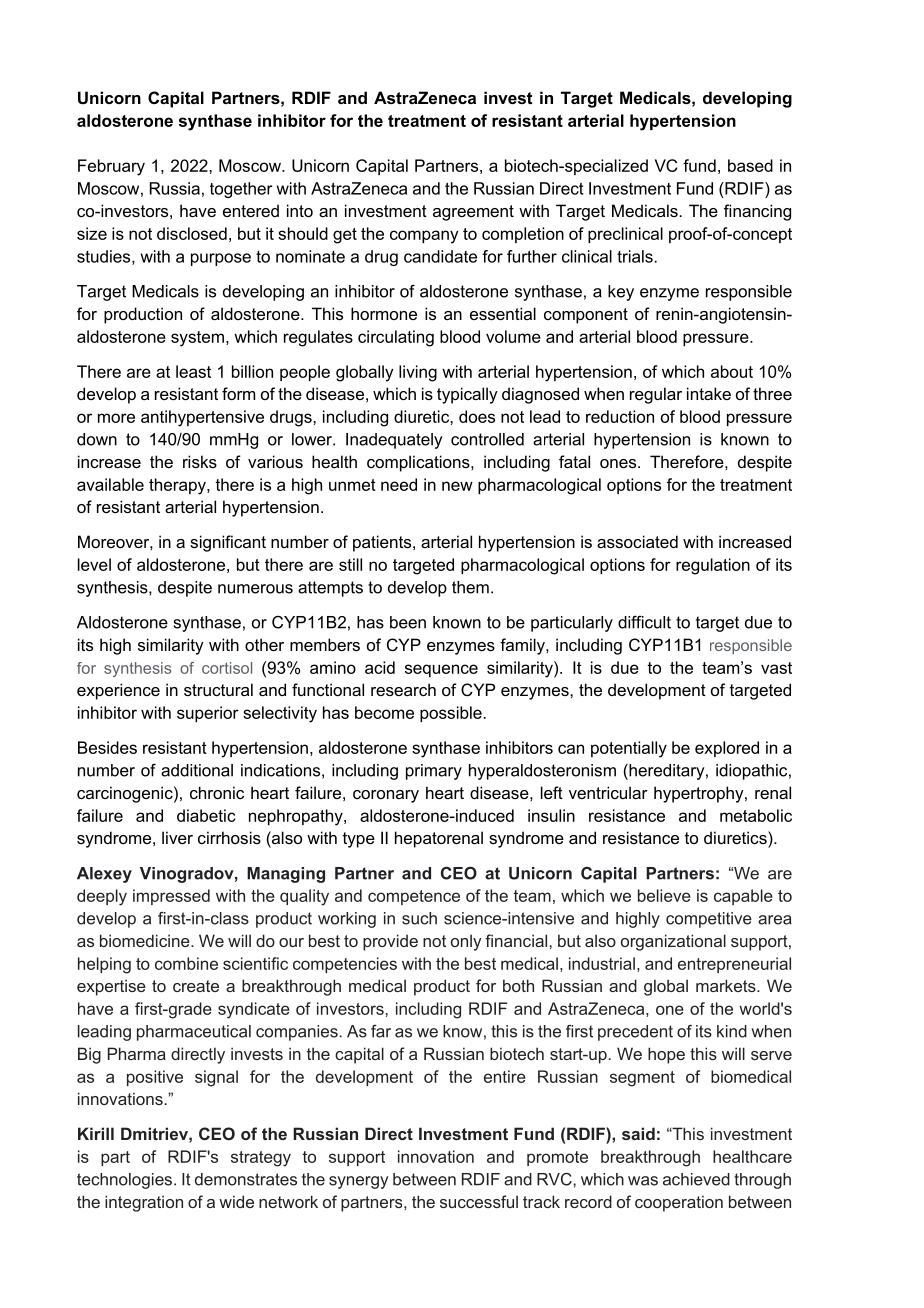 This screenshot has width=924, height=1308. What do you see at coordinates (776, 668) in the screenshot?
I see `vast` at bounding box center [776, 668].
